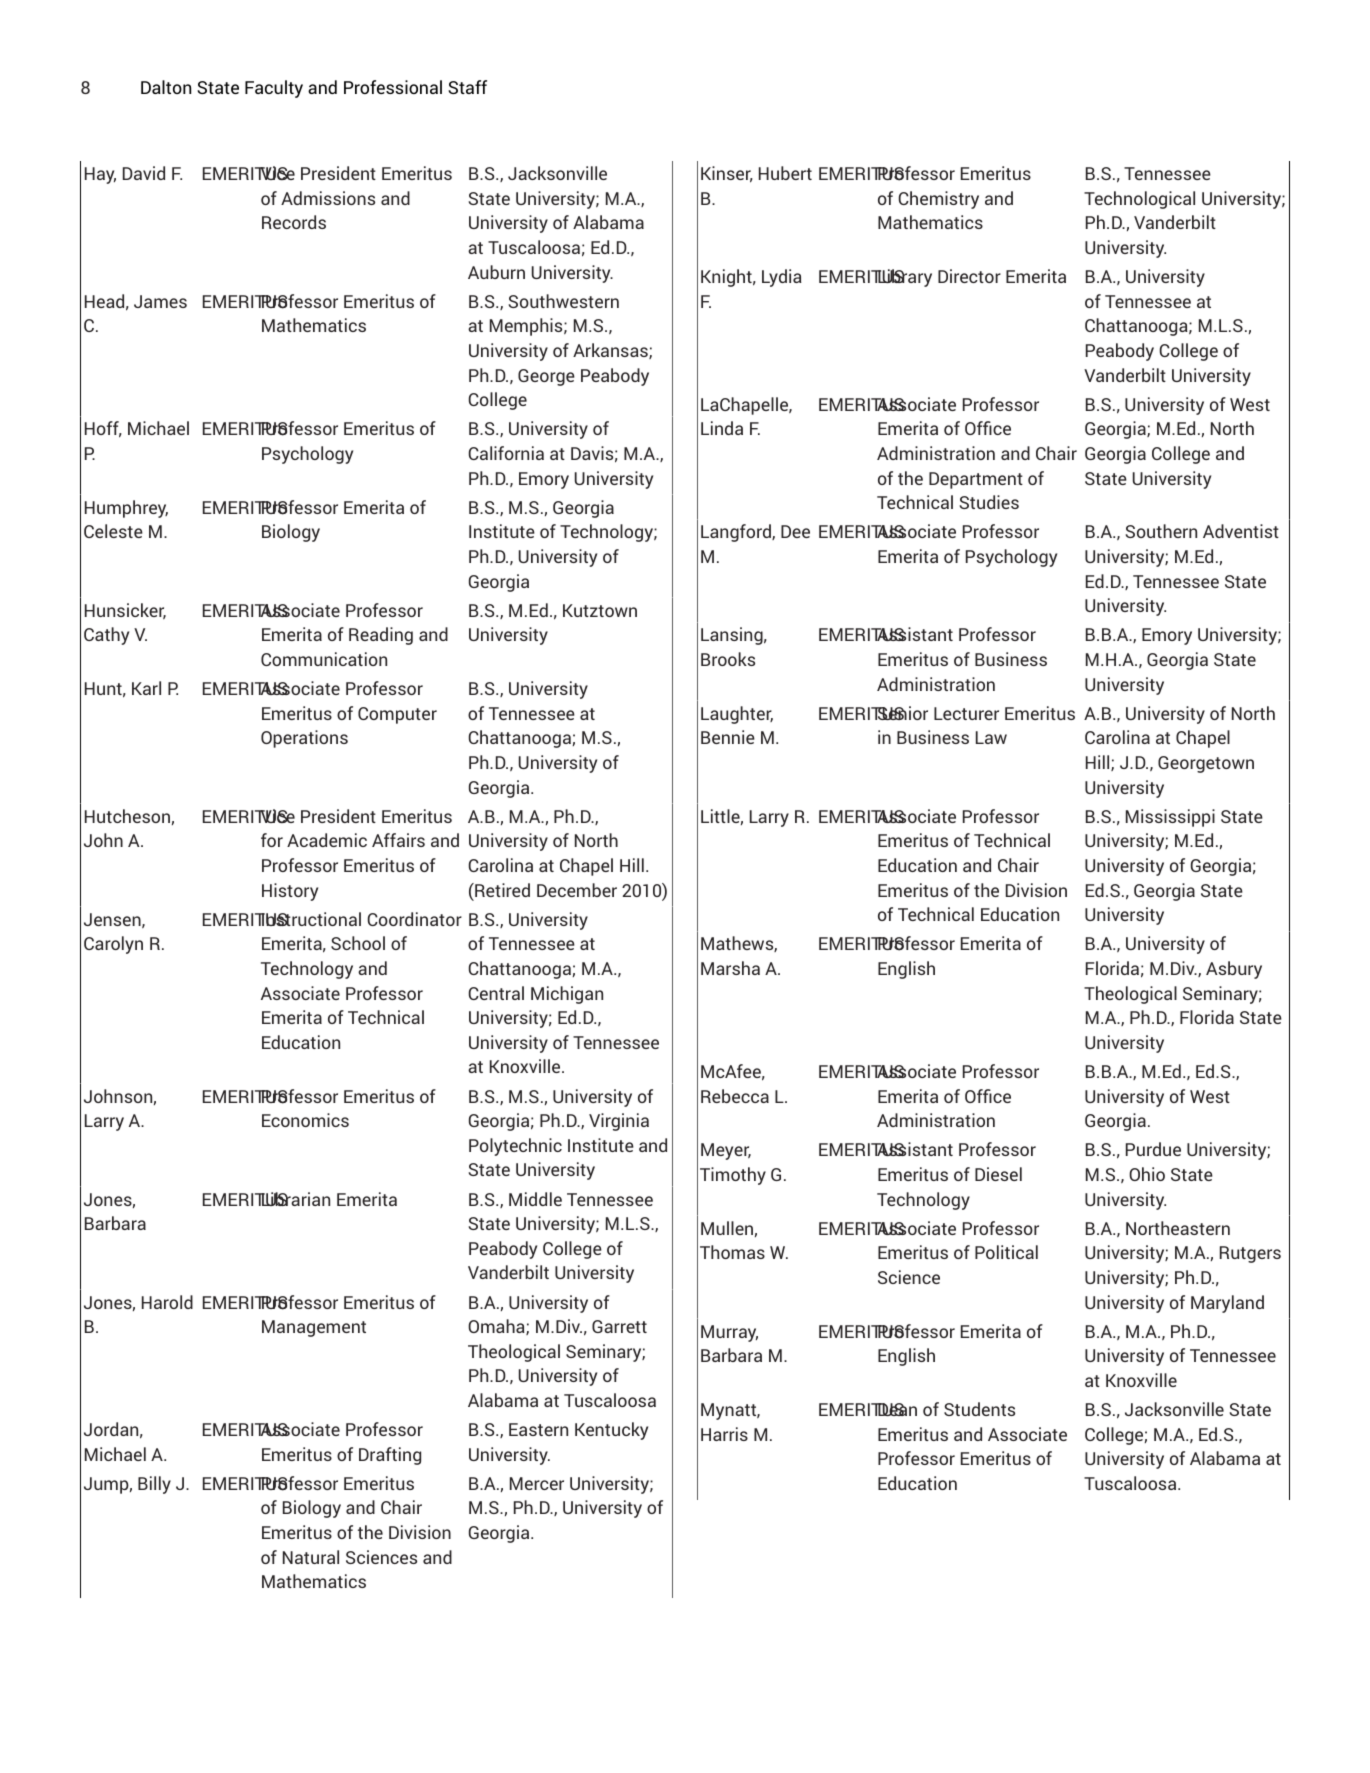 The width and height of the document is (1370, 1773). What do you see at coordinates (785, 173) in the document?
I see `Hubert` at bounding box center [785, 173].
